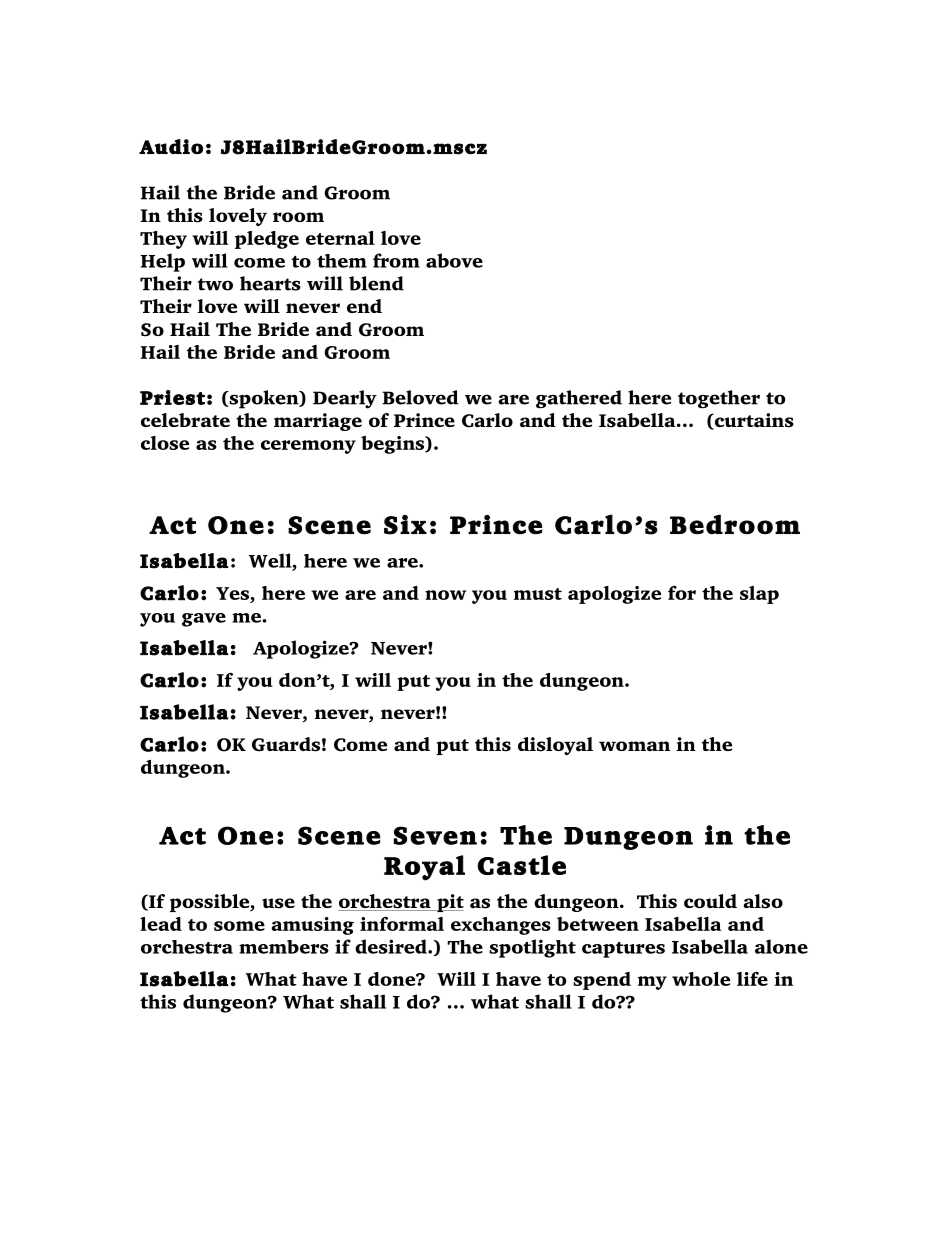 This screenshot has height=1233, width=952. What do you see at coordinates (634, 746) in the screenshot?
I see `woman` at bounding box center [634, 746].
